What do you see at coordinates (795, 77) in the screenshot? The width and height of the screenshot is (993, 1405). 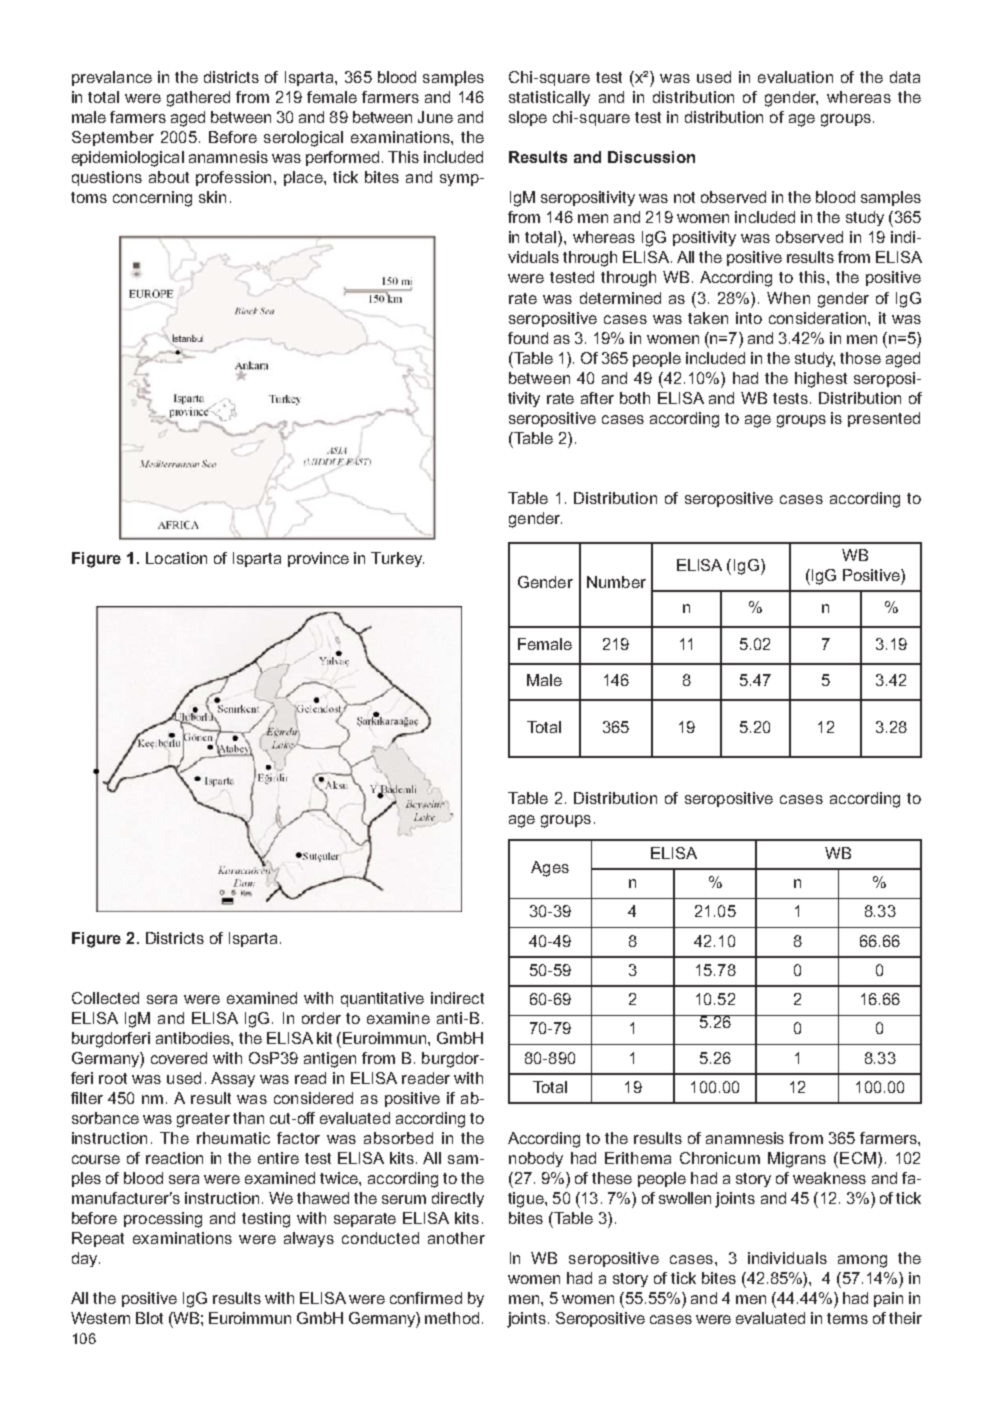 I see `evaluation` at bounding box center [795, 77].
